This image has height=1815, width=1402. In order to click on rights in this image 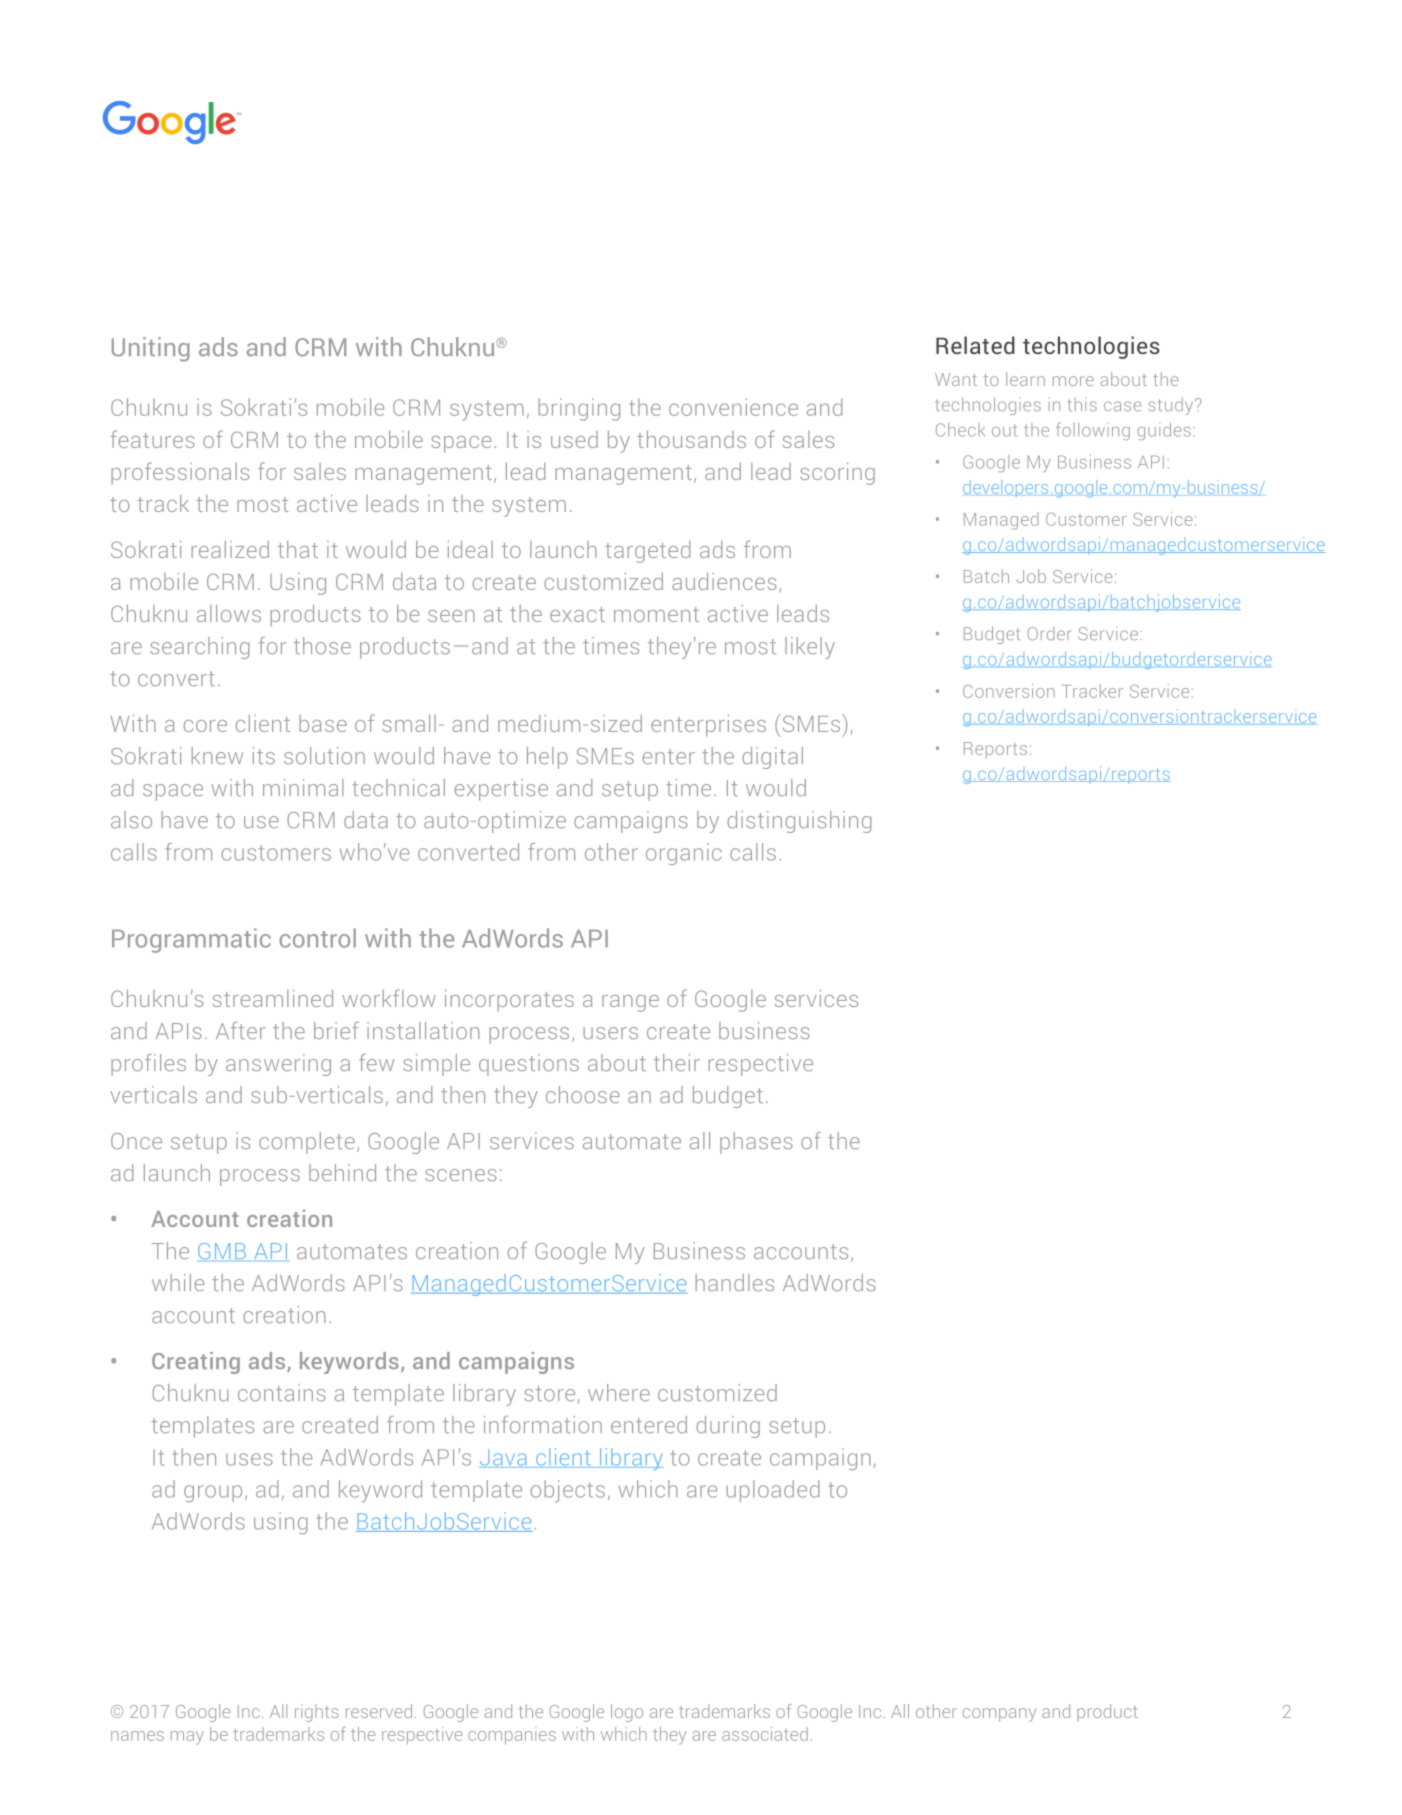, I will do `click(317, 1713)`.
